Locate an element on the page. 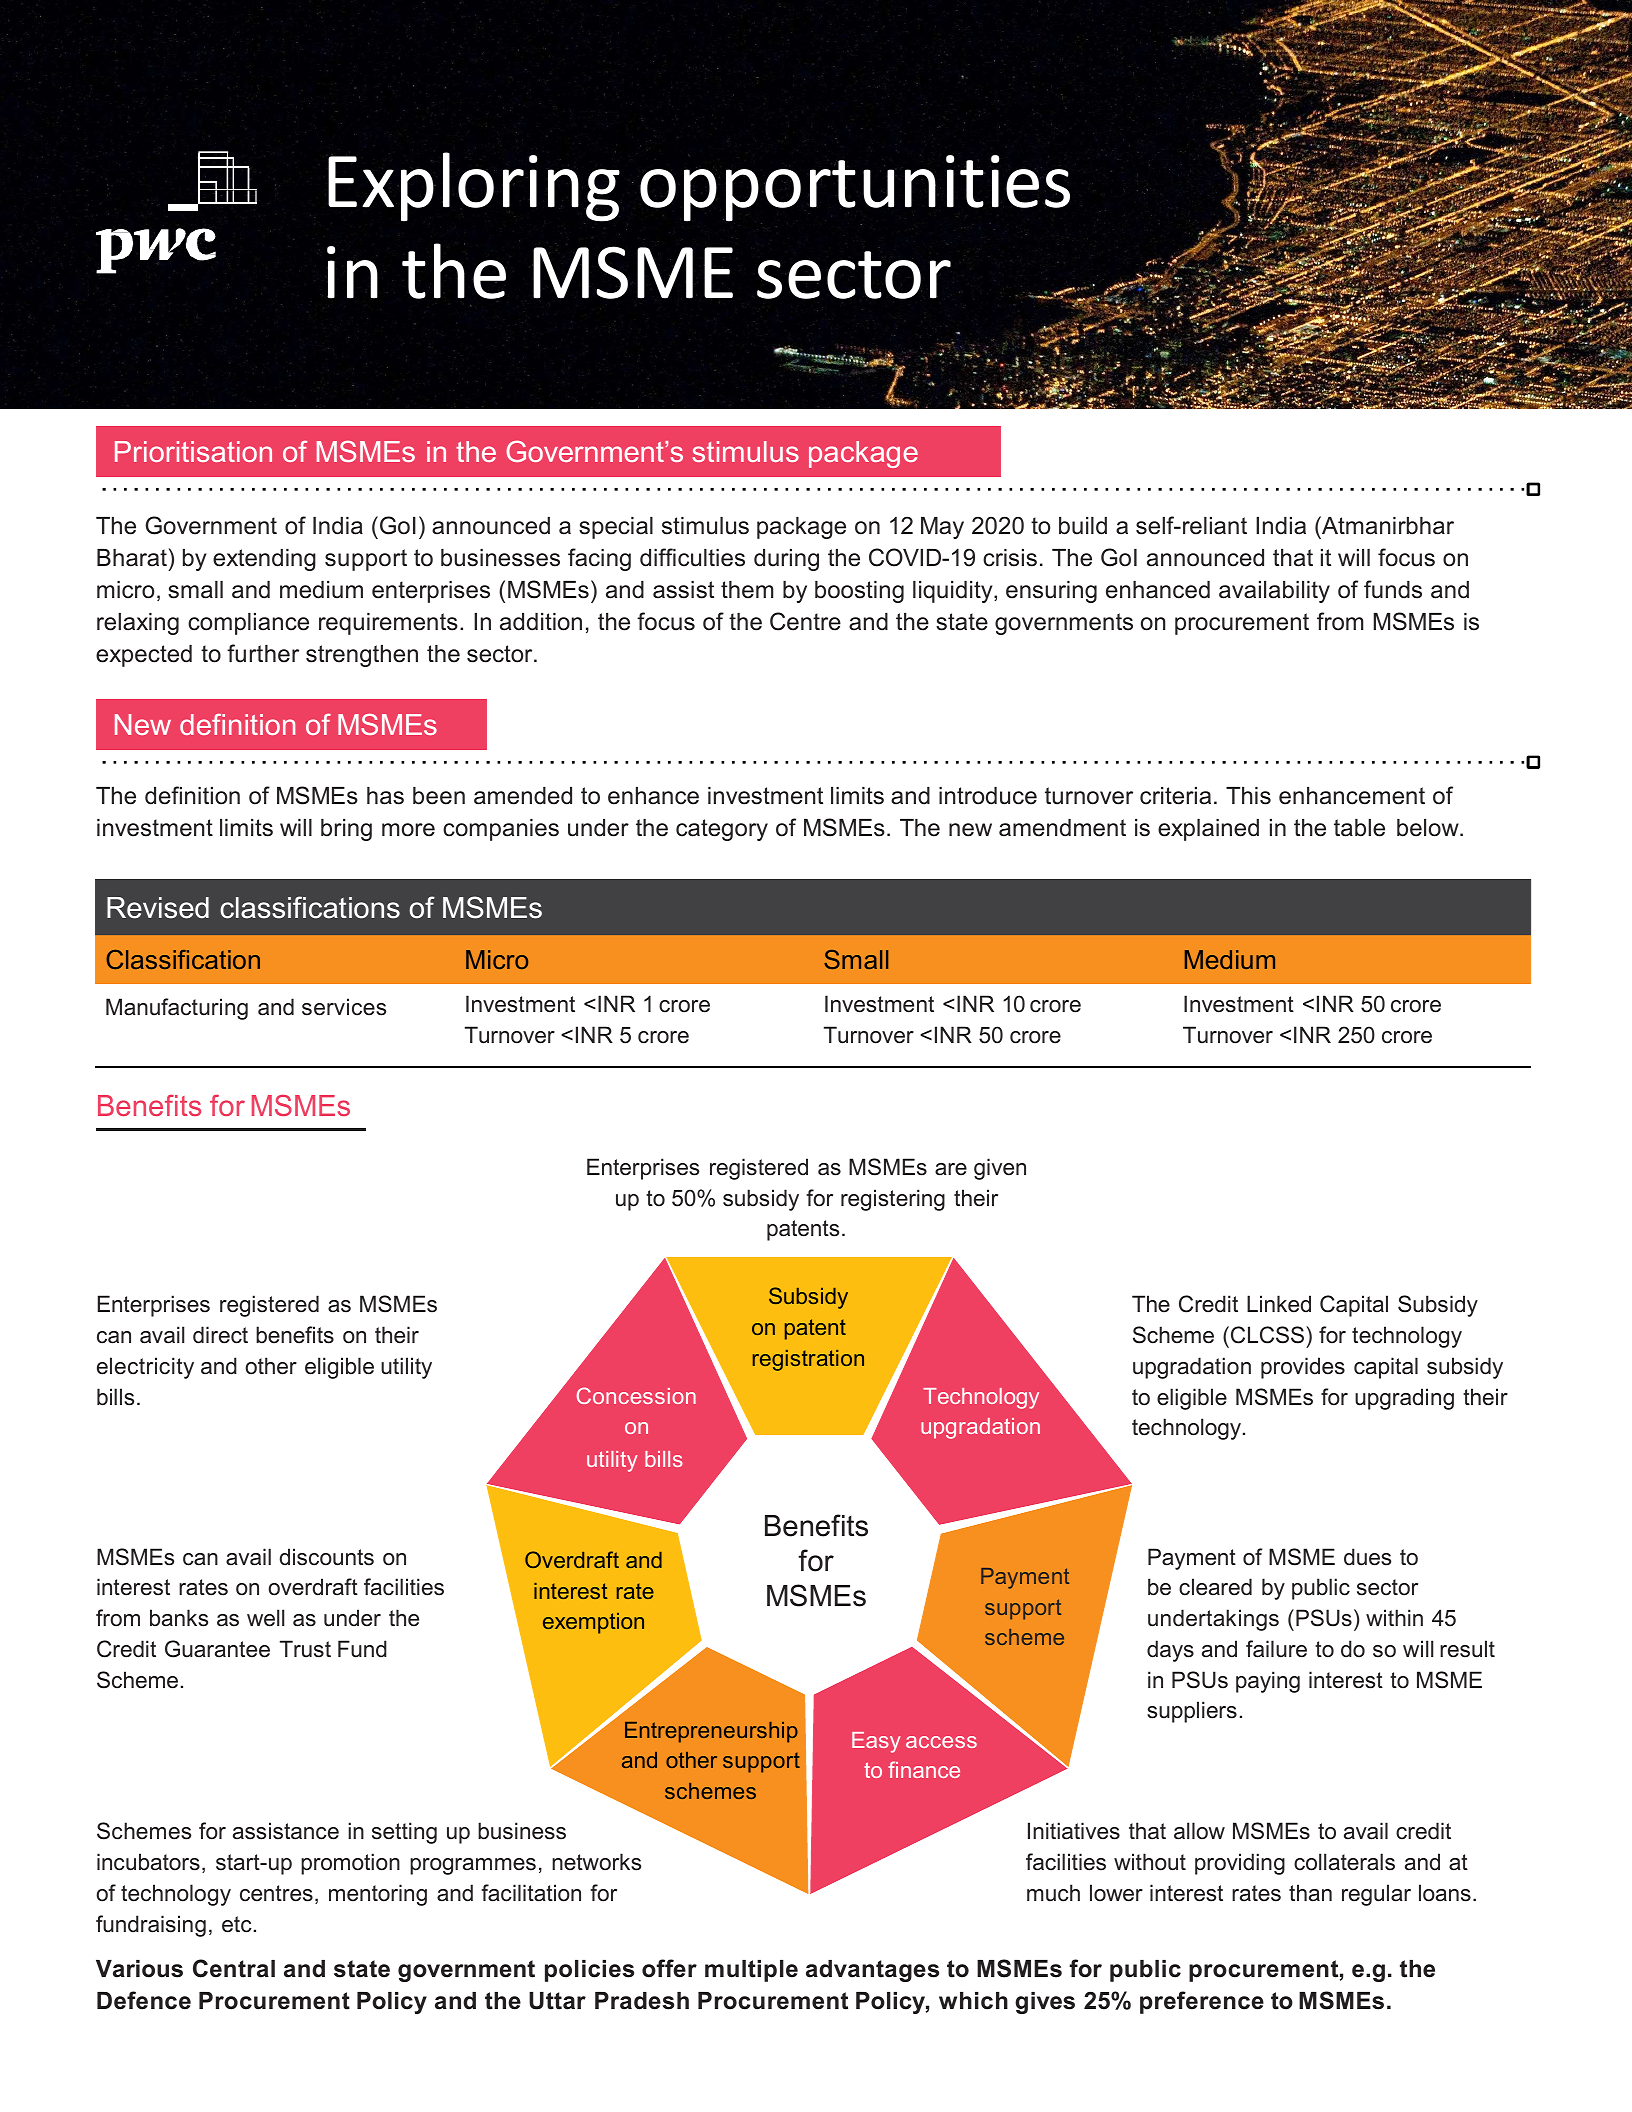 Image resolution: width=1632 pixels, height=2112 pixels. Central is located at coordinates (234, 1968).
